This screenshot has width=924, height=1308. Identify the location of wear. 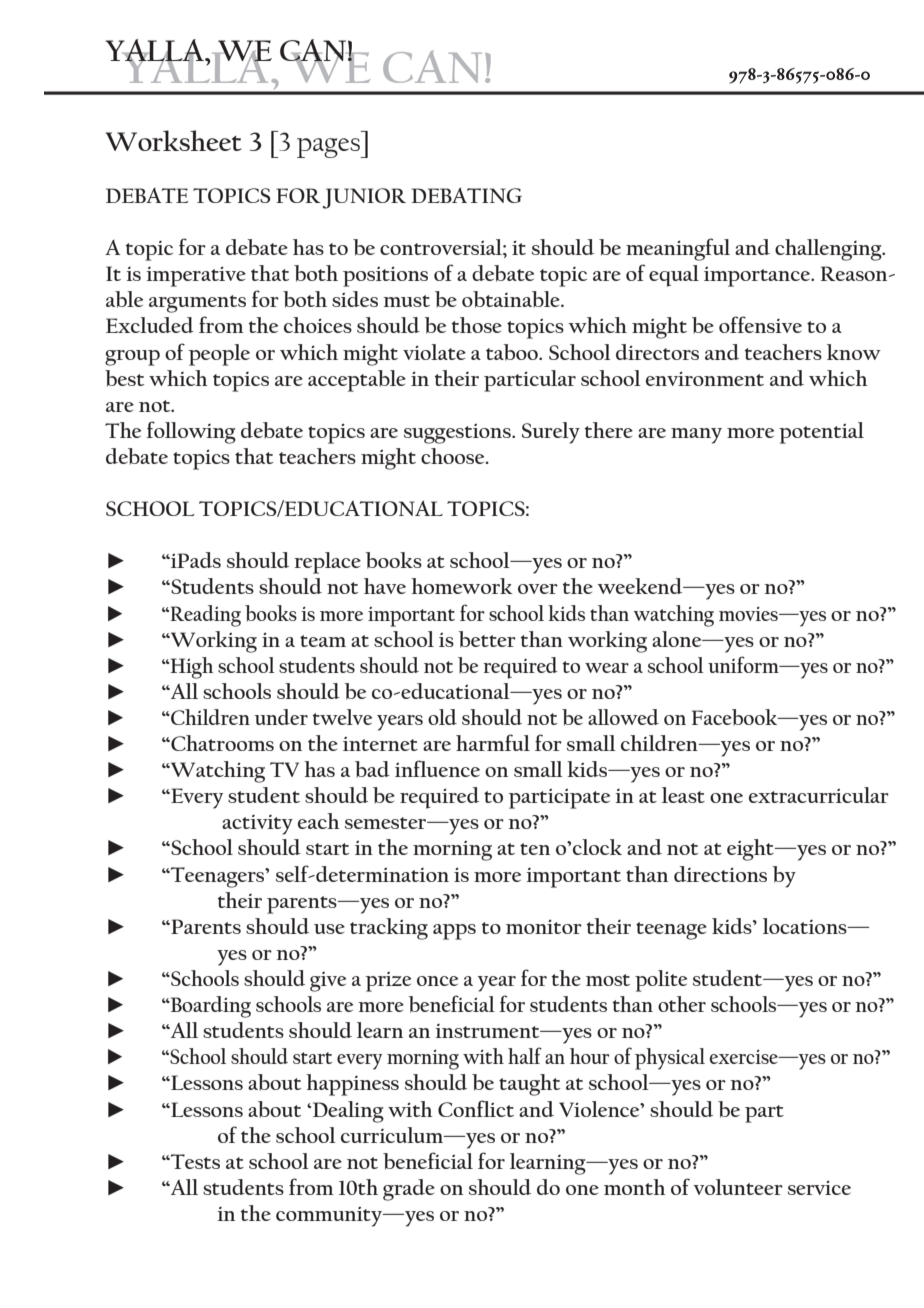
(607, 668).
